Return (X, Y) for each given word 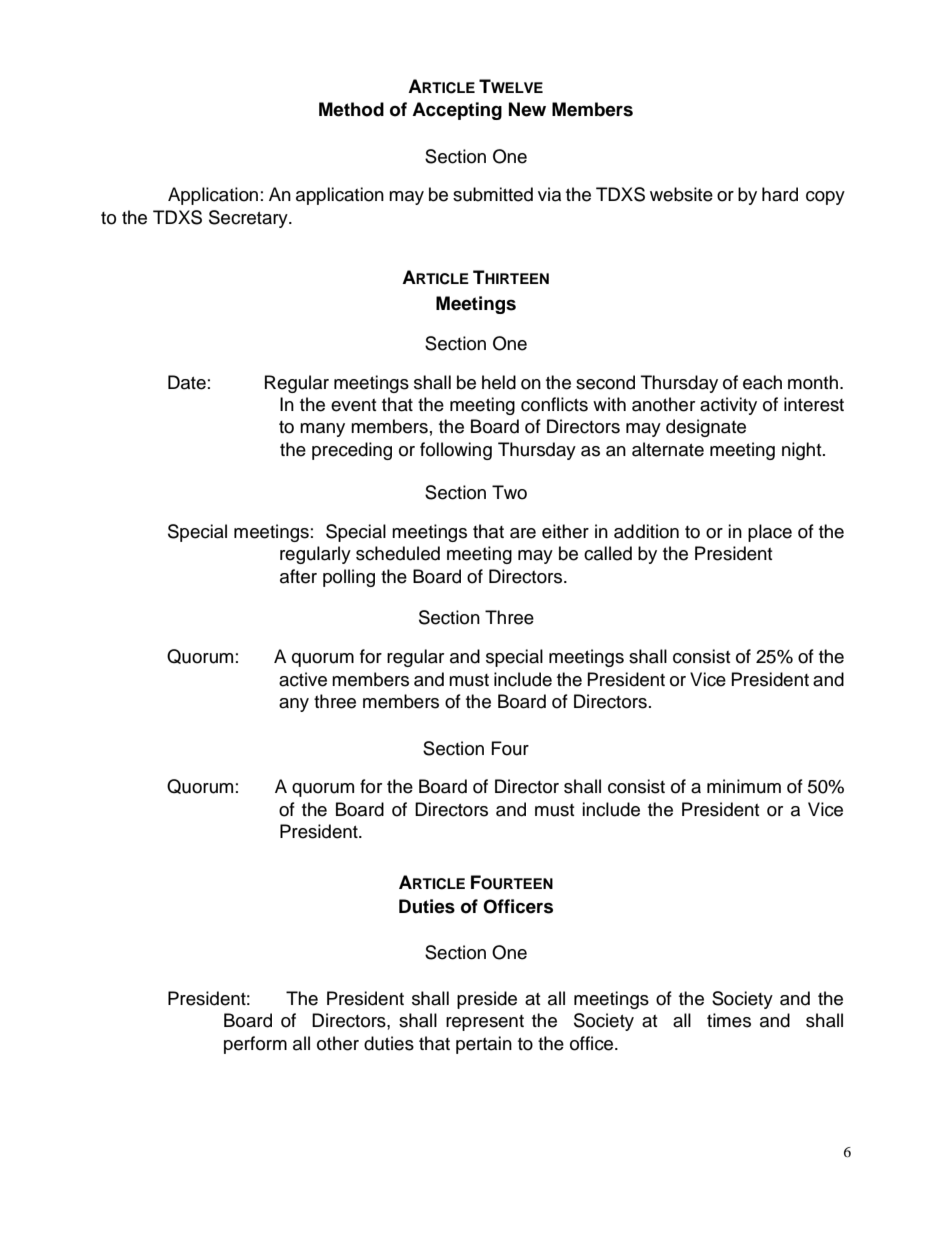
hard (780, 194)
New (527, 109)
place (770, 533)
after (298, 576)
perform (255, 1045)
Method (351, 109)
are (523, 533)
